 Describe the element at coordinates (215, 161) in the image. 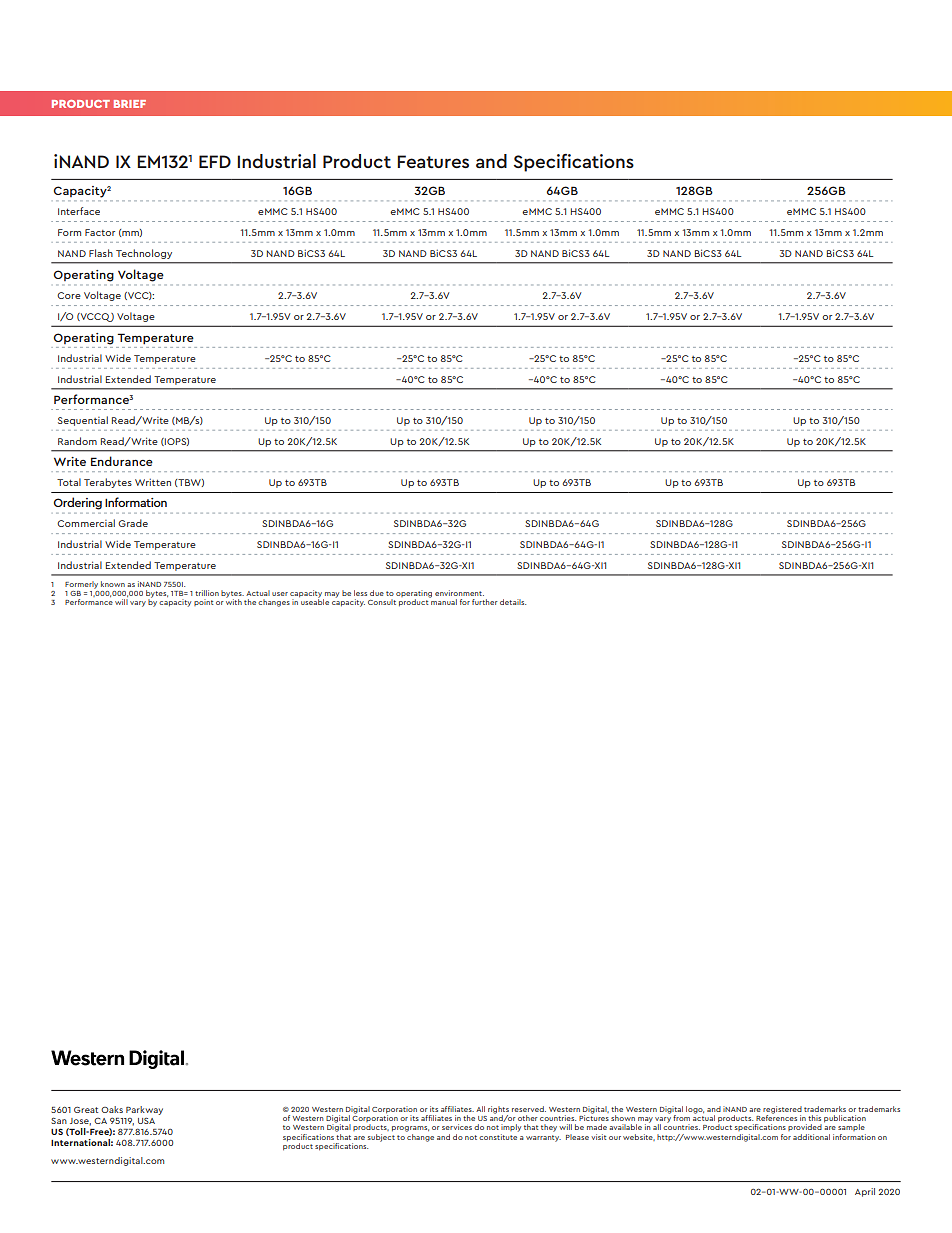

I see `EFD` at that location.
